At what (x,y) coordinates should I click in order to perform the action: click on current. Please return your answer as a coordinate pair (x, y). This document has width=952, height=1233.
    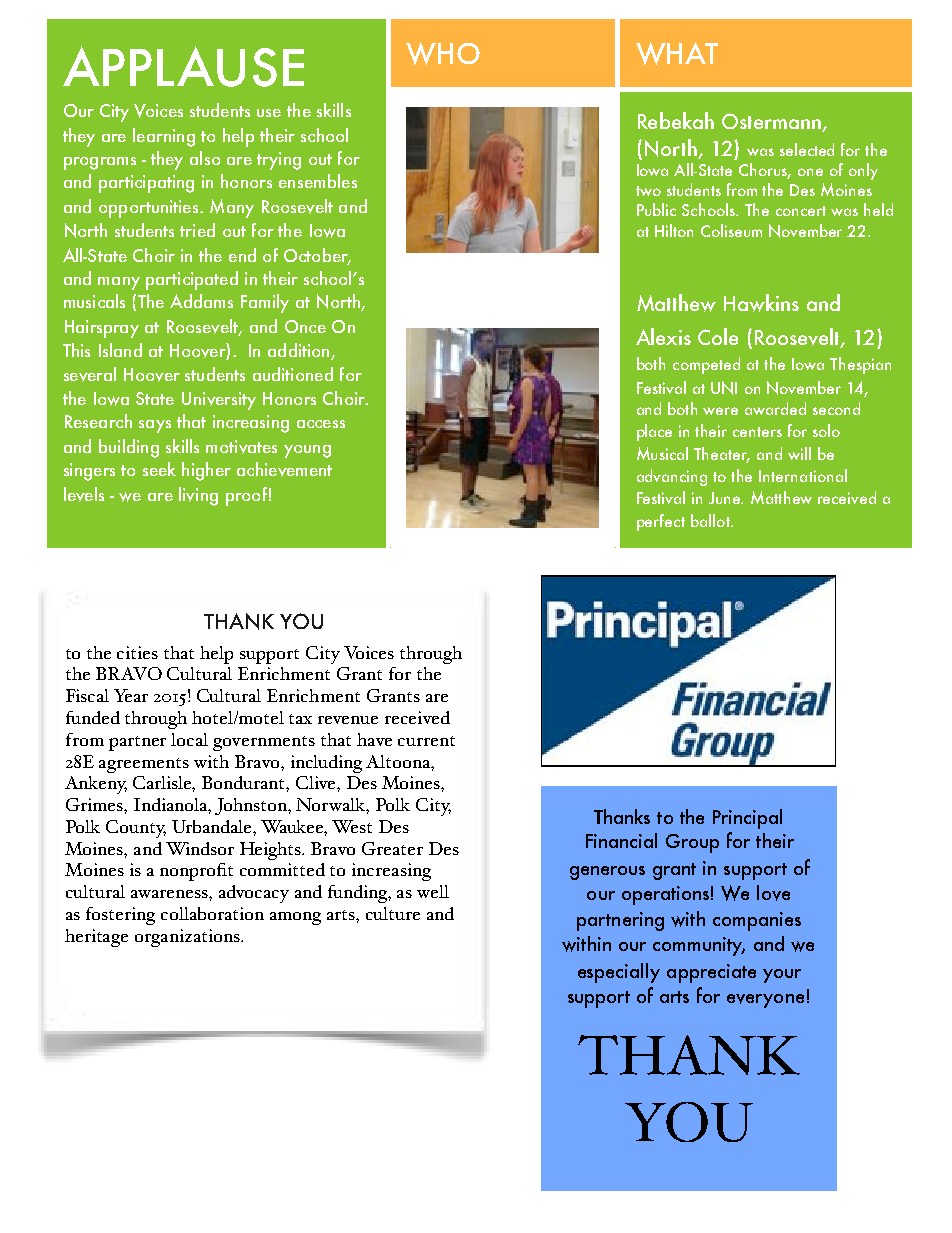
    Looking at the image, I should click on (426, 741).
